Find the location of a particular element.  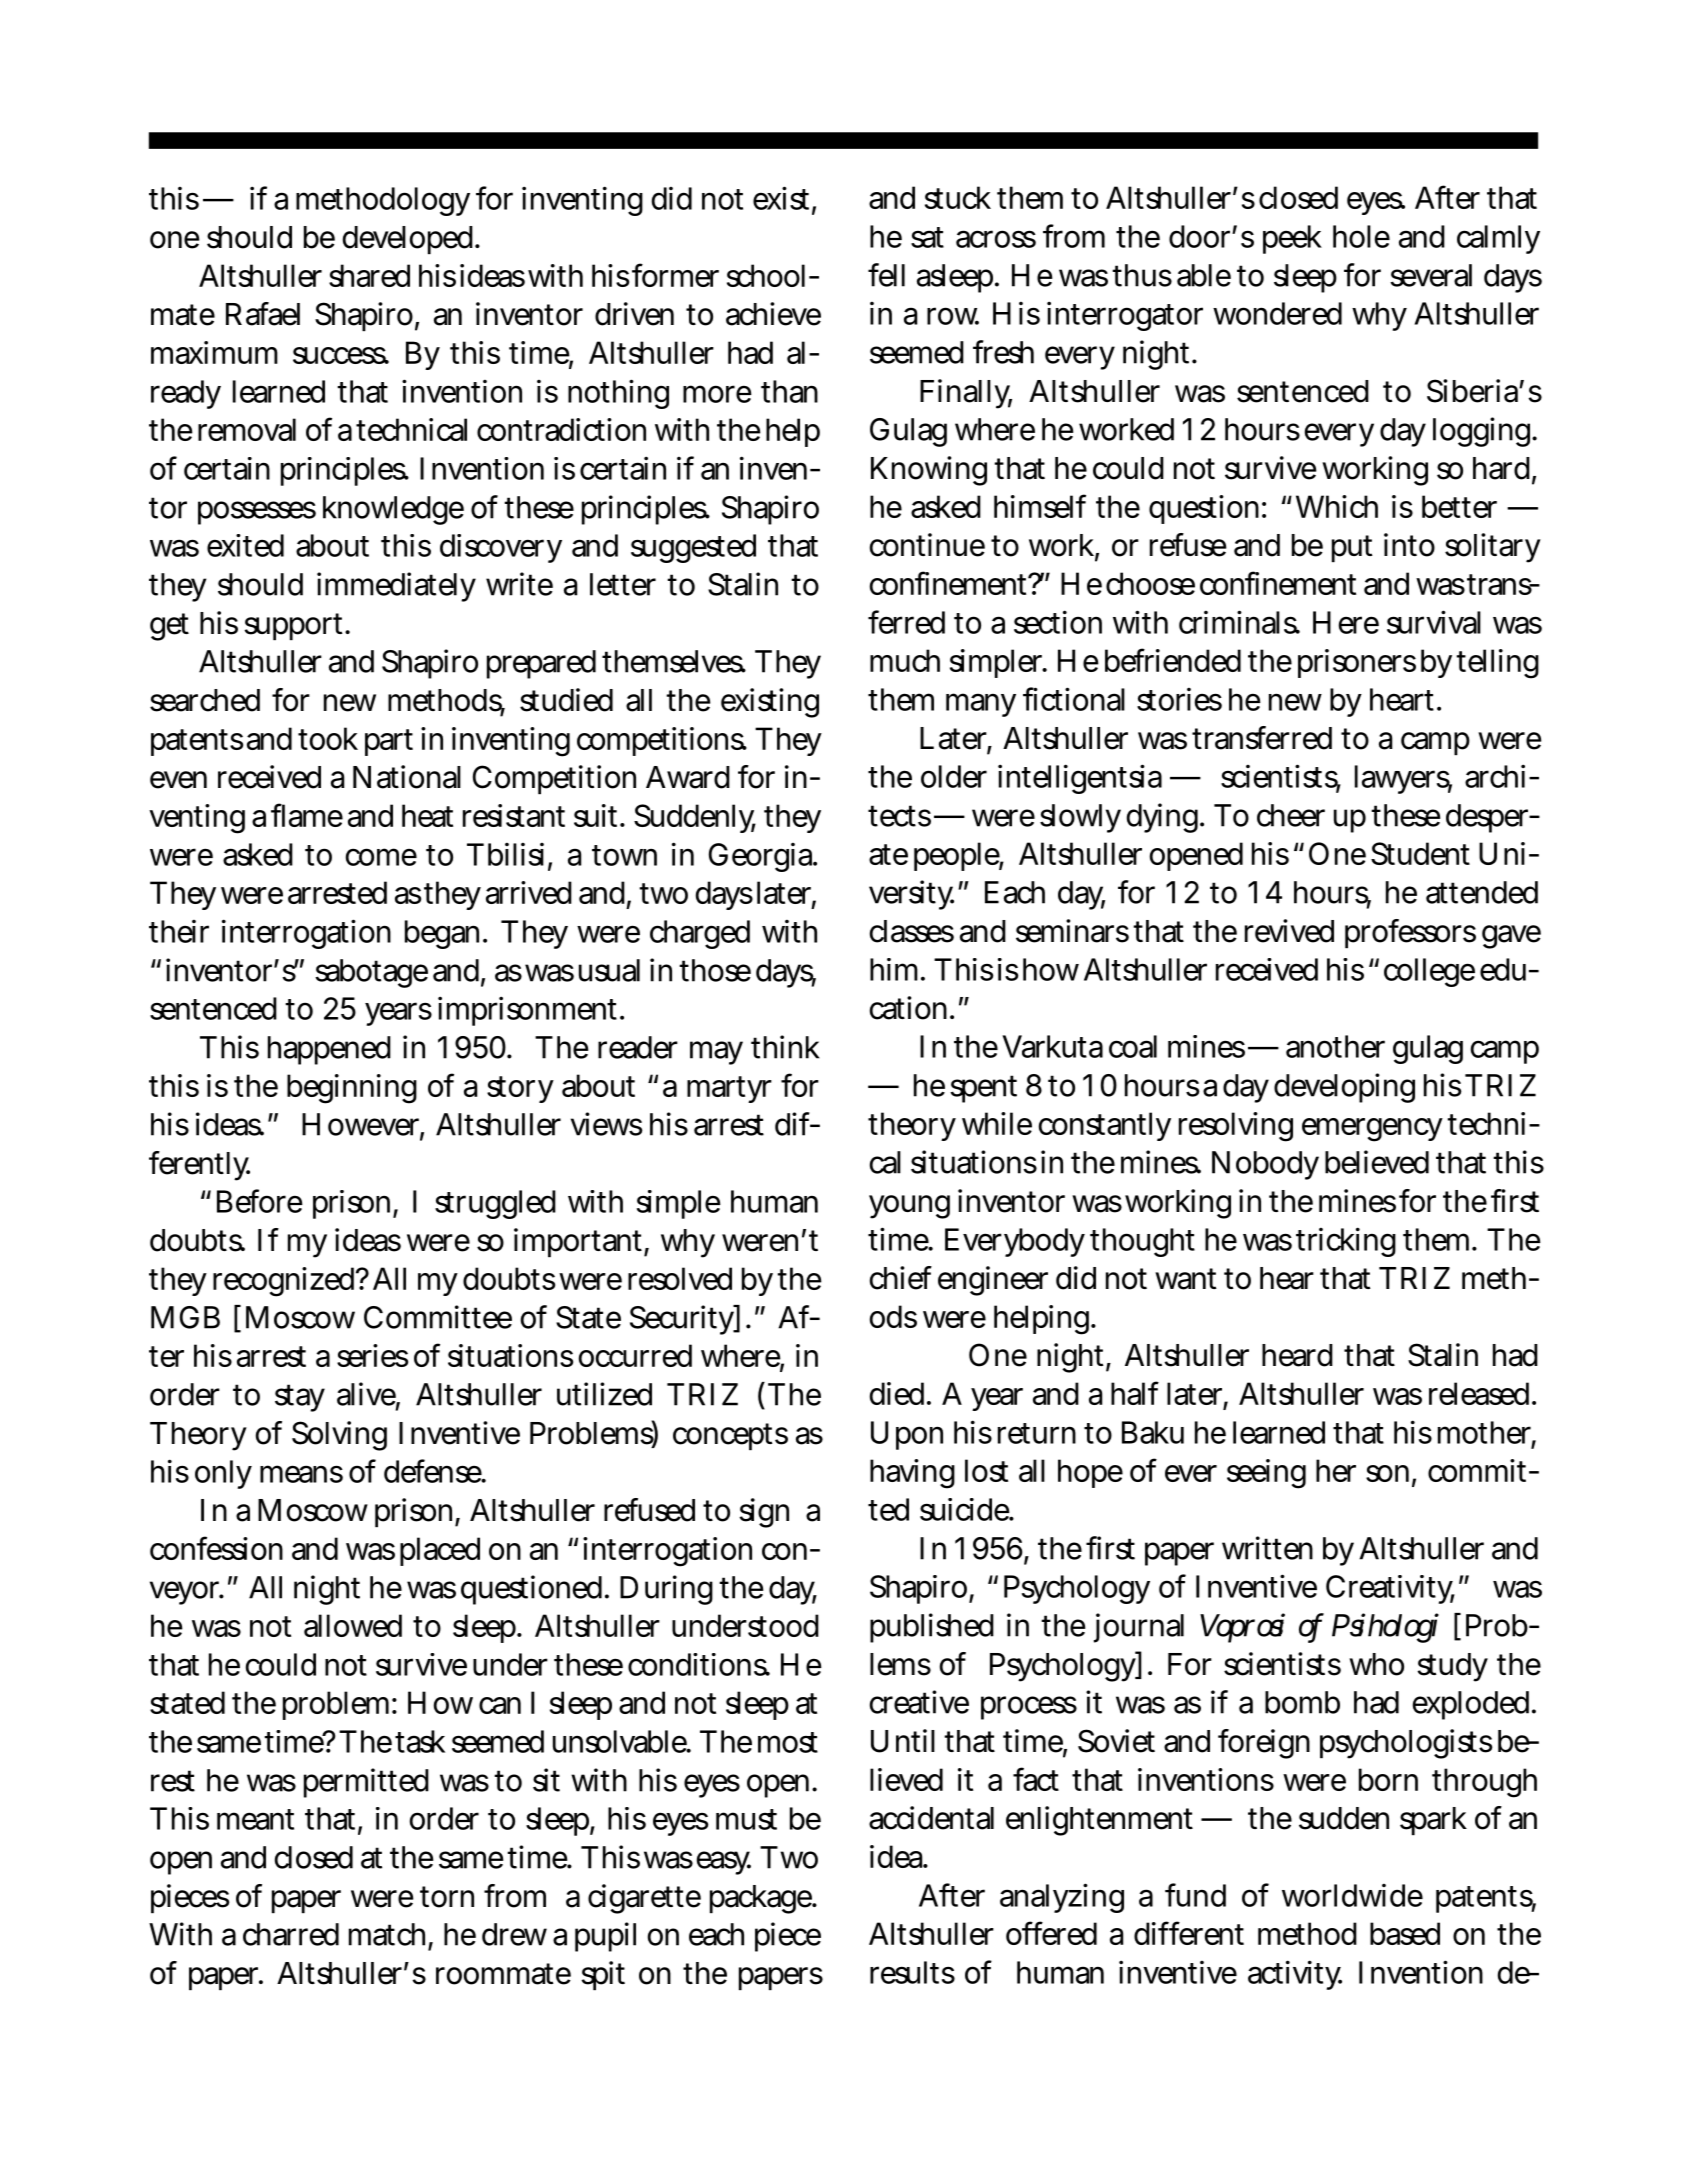

Upon is located at coordinates (907, 1435).
